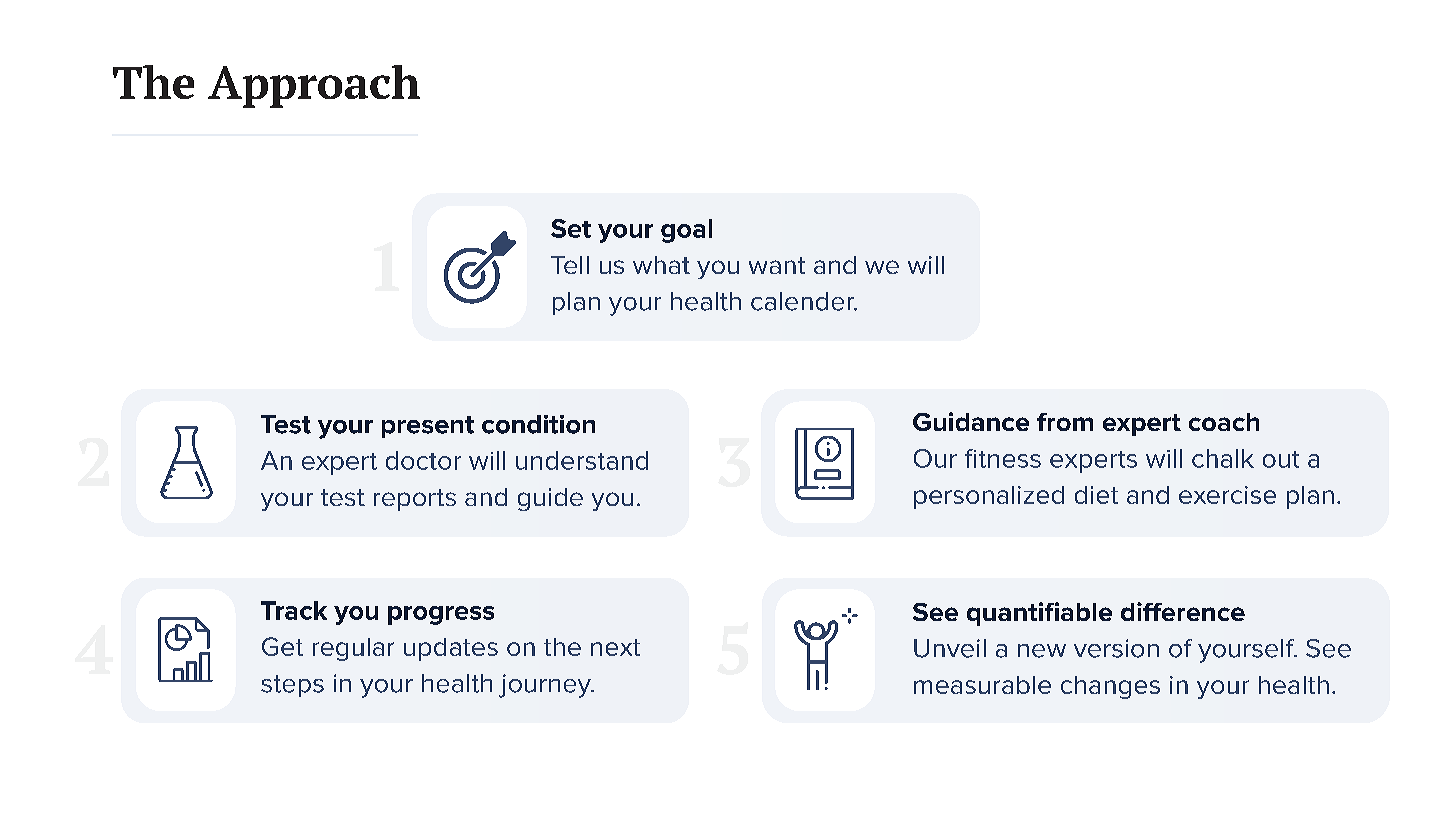 The height and width of the screenshot is (819, 1456). Describe the element at coordinates (314, 86) in the screenshot. I see `Approach` at that location.
